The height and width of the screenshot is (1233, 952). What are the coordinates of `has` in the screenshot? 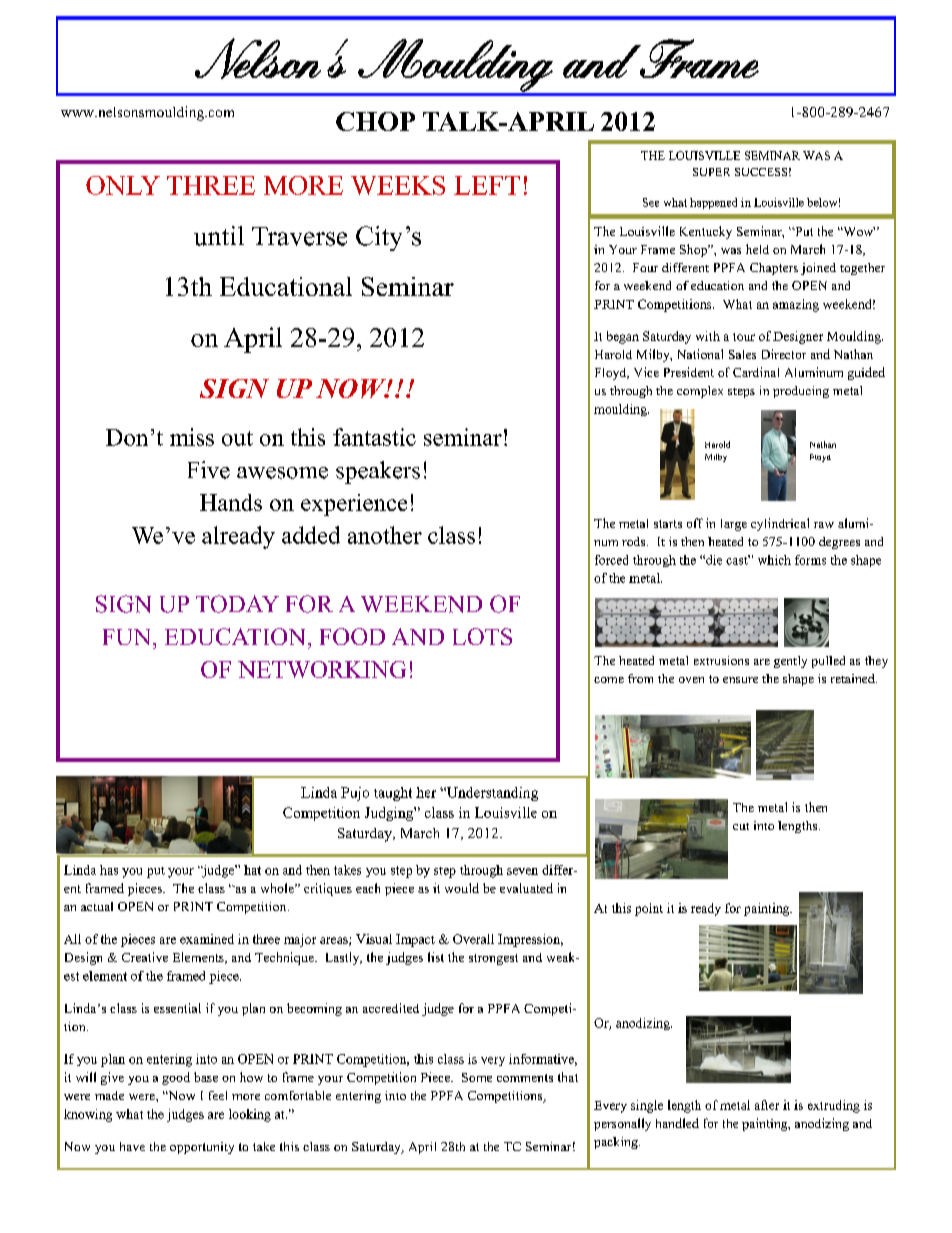 It's located at (109, 870).
